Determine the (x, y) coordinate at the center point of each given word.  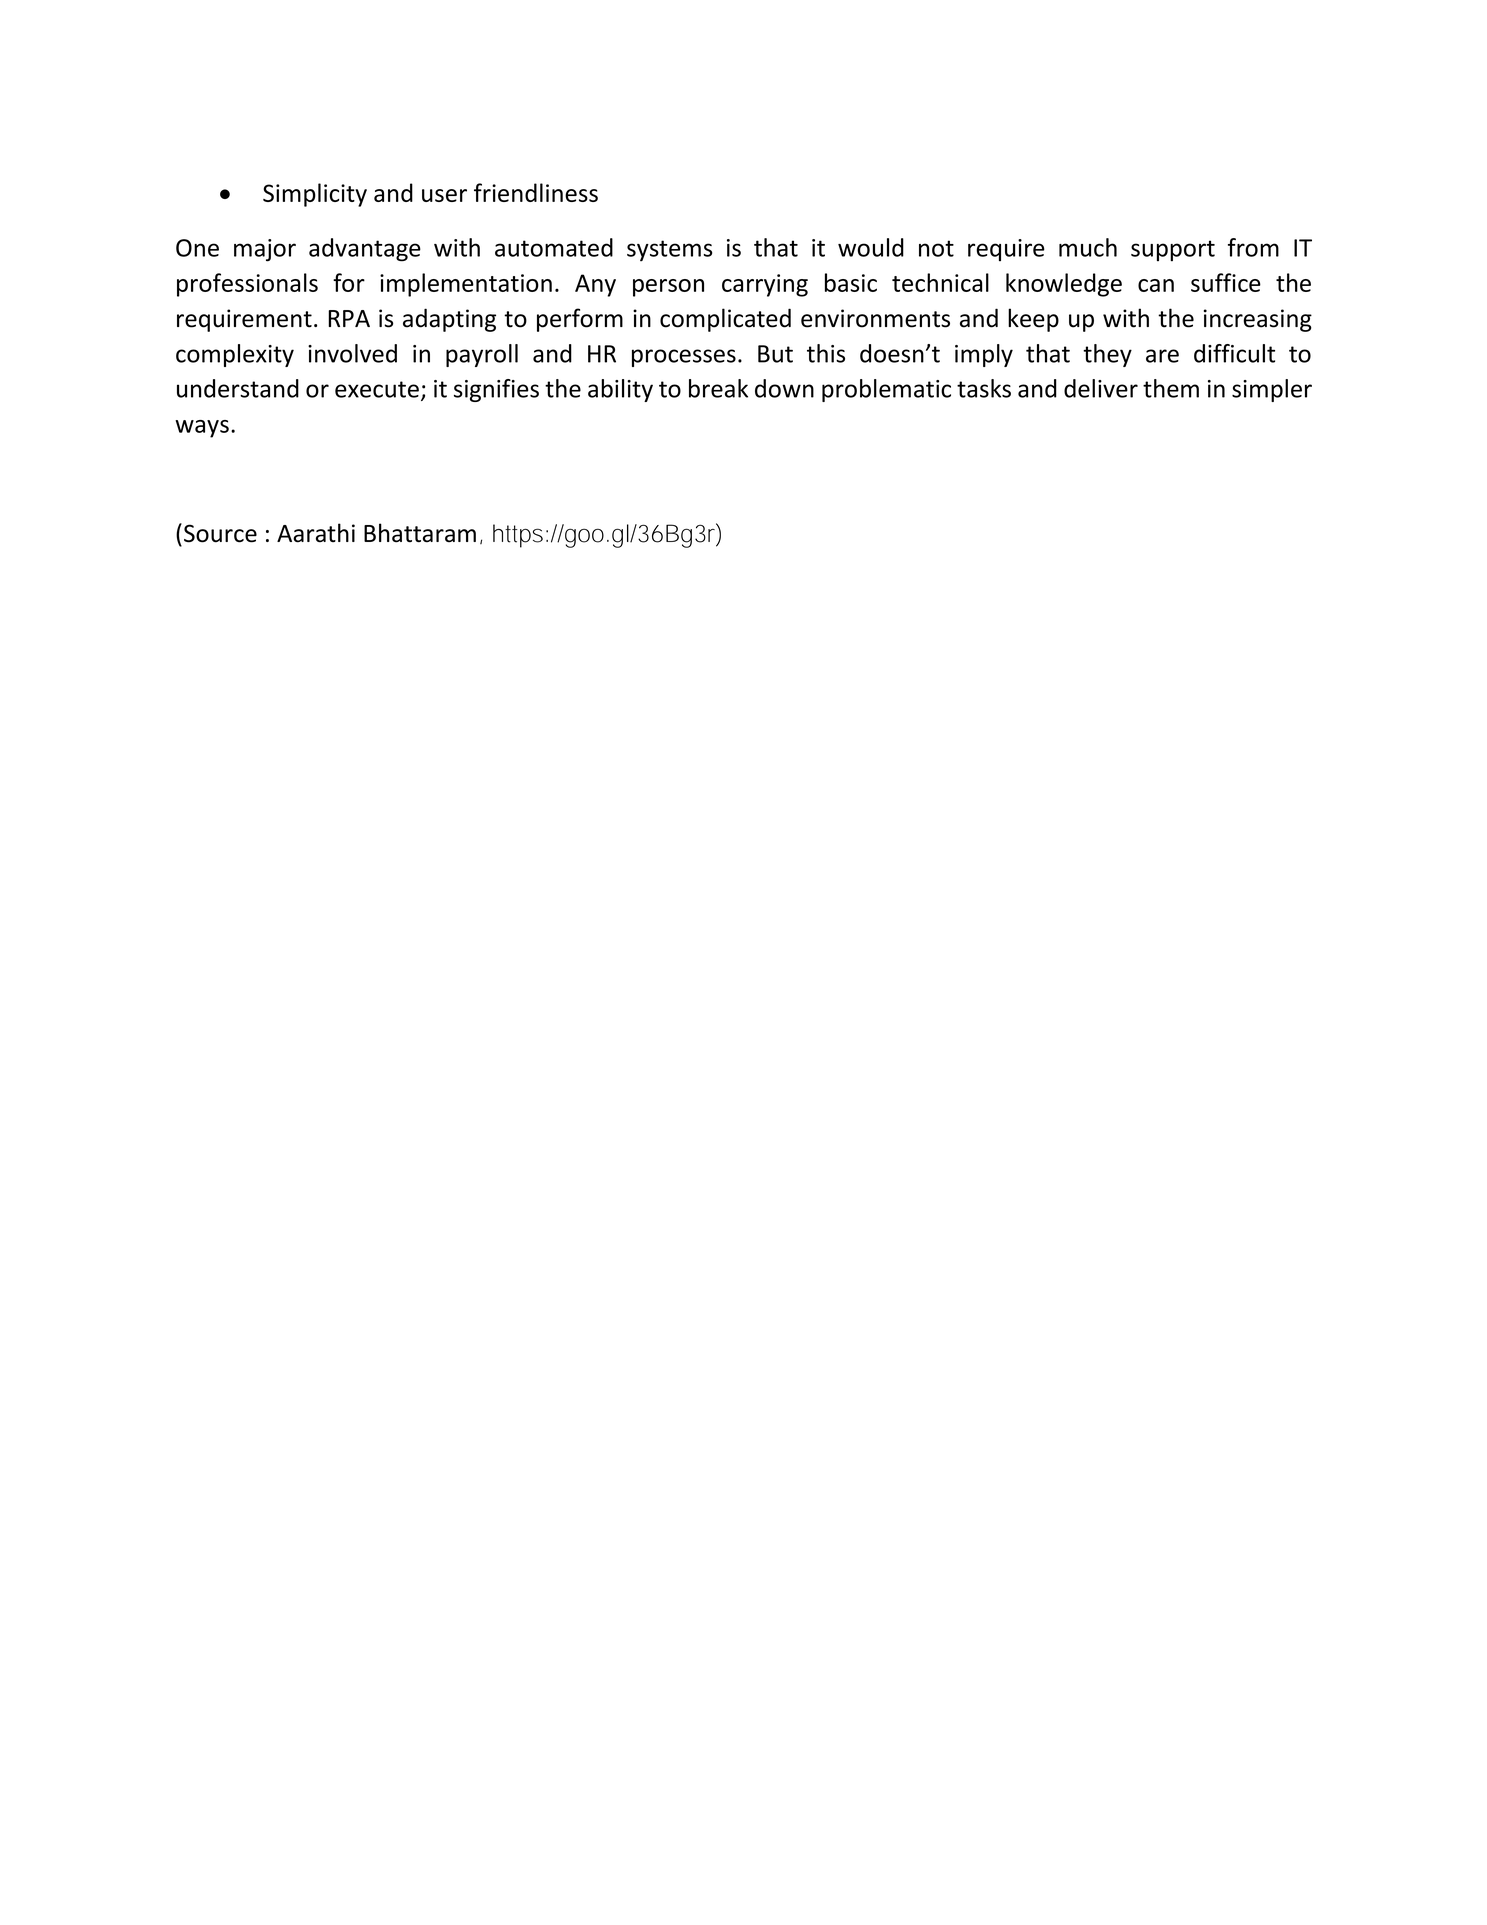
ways (202, 429)
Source (220, 533)
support (1173, 251)
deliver (1101, 388)
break (718, 388)
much (1088, 247)
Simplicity (315, 195)
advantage (365, 250)
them (1171, 388)
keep (1033, 320)
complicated (725, 320)
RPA (349, 318)
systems (669, 251)
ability (620, 390)
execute (377, 389)
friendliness (536, 192)
